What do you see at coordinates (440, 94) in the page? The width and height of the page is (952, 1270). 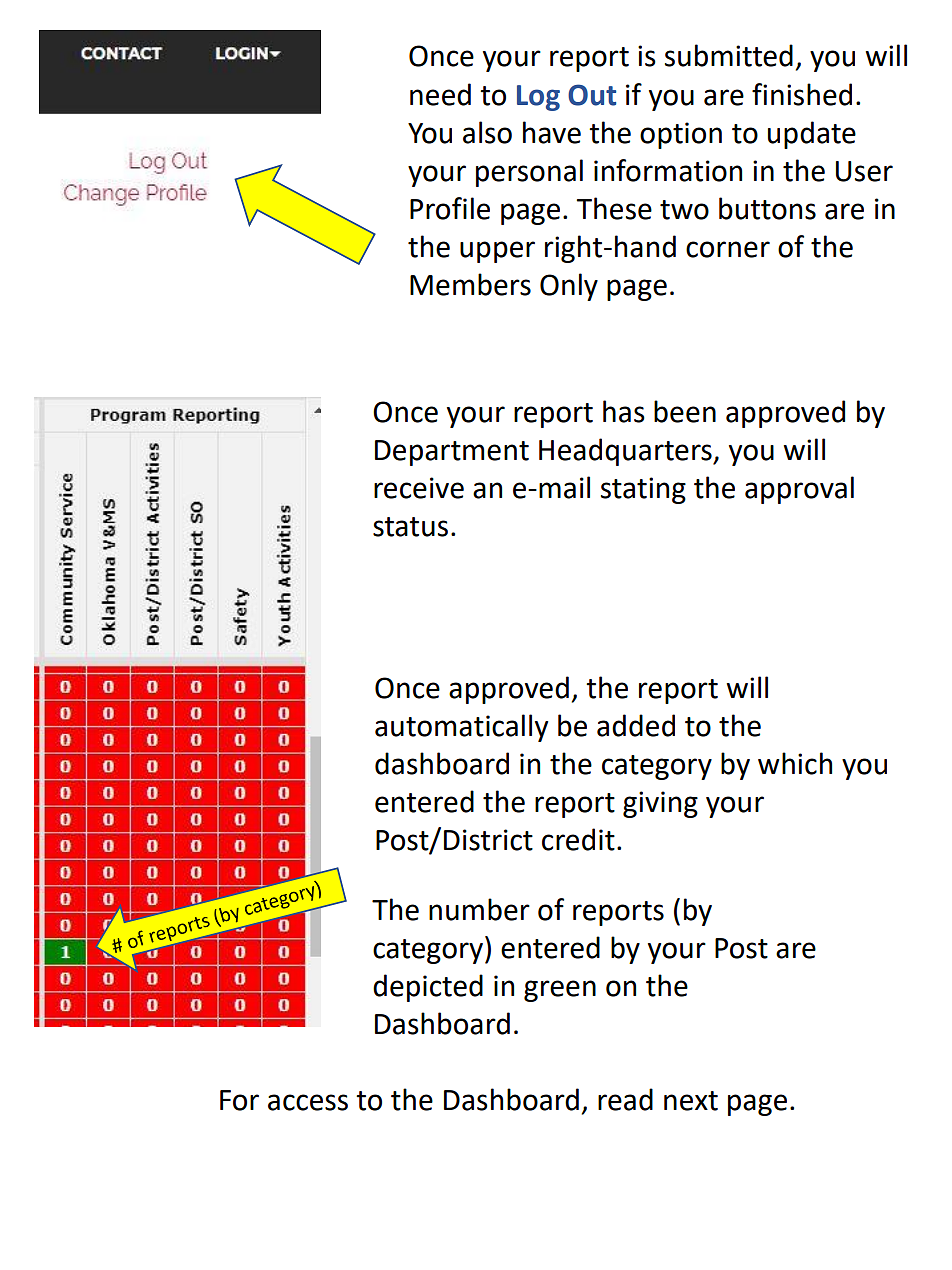 I see `need` at bounding box center [440, 94].
